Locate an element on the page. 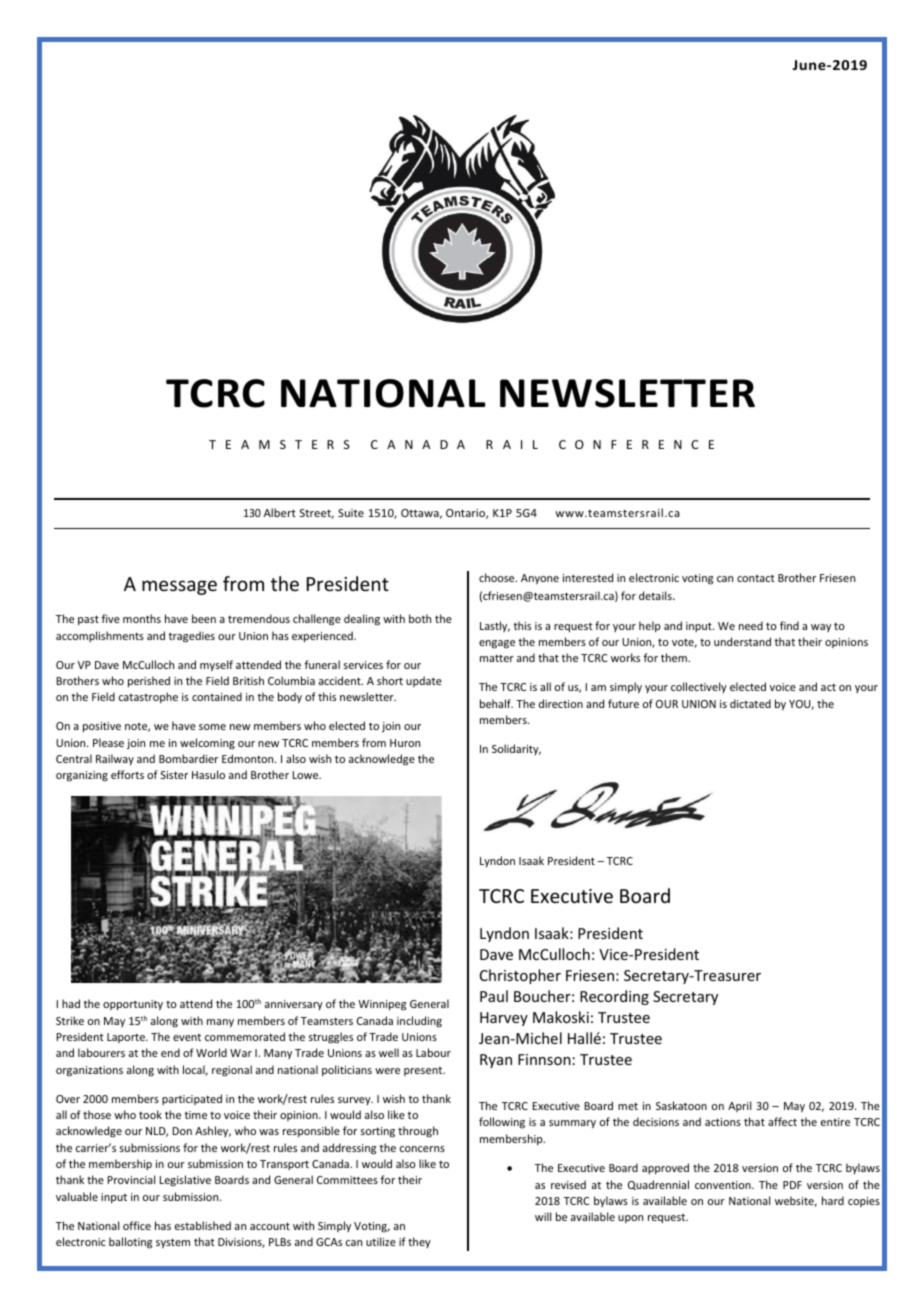  contact is located at coordinates (756, 578).
